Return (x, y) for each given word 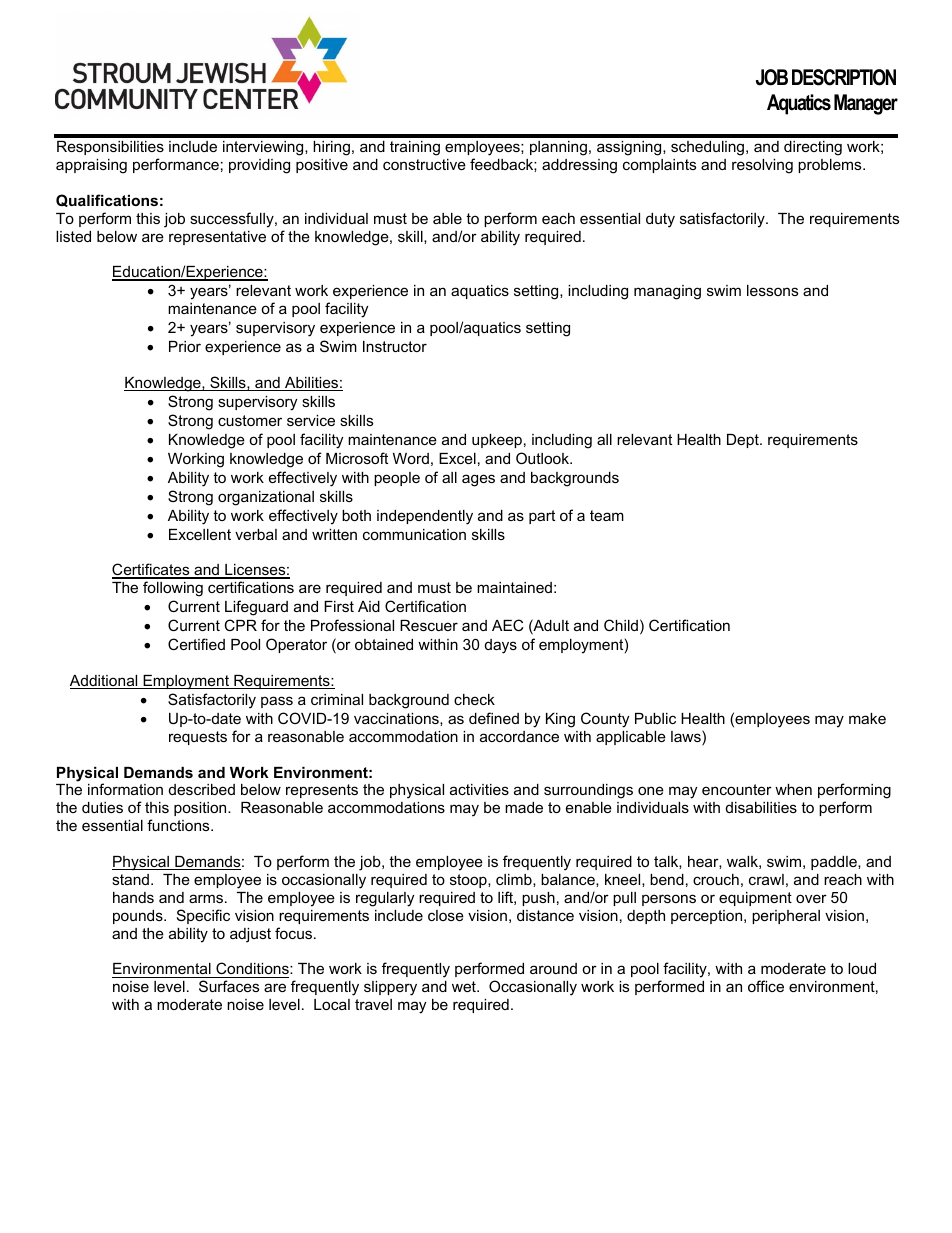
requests (198, 738)
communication (414, 534)
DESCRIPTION (844, 77)
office (766, 986)
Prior (185, 346)
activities (479, 789)
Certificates (152, 570)
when (793, 789)
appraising (91, 166)
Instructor (395, 346)
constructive (424, 164)
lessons (772, 290)
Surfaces (229, 986)
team (607, 515)
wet (465, 986)
